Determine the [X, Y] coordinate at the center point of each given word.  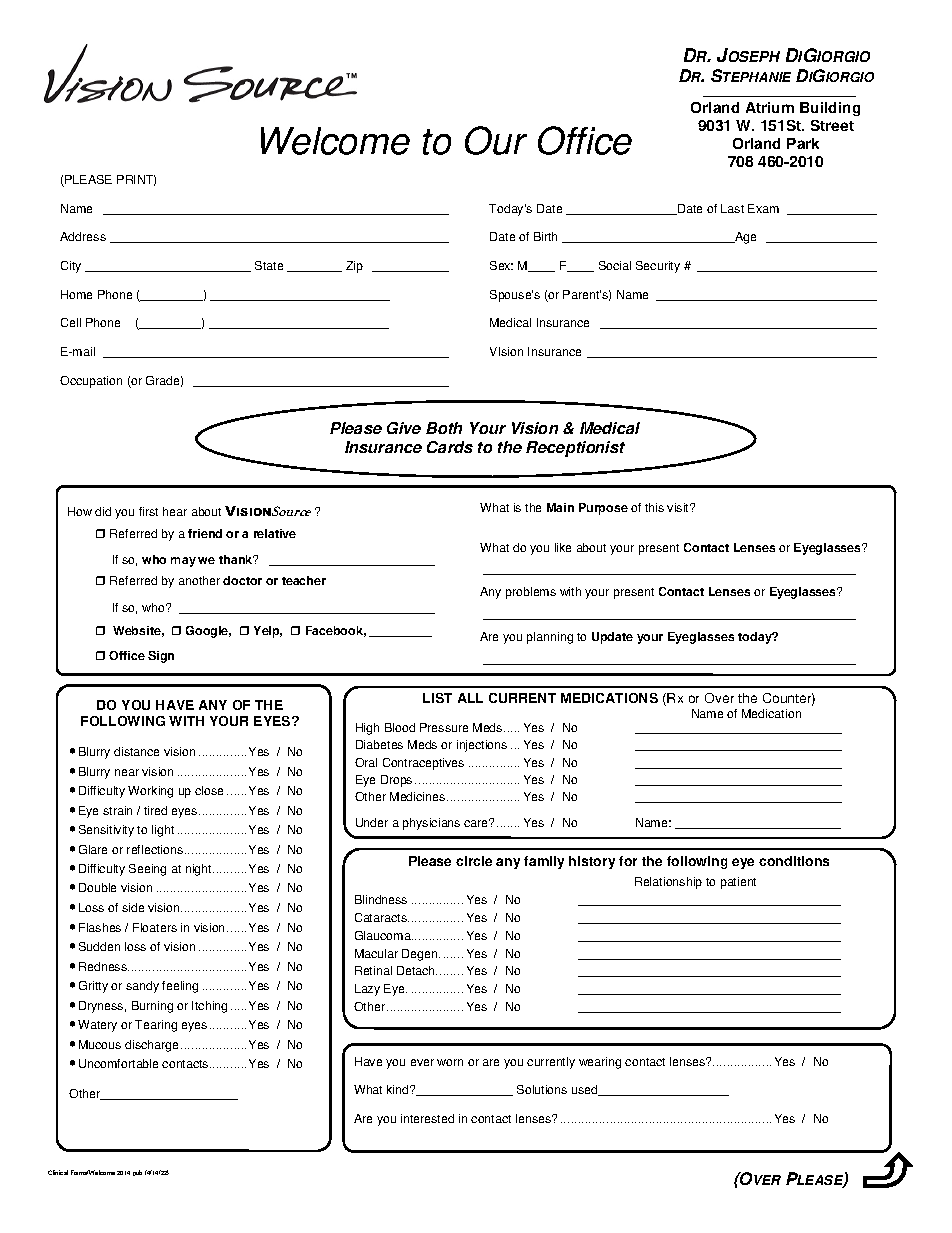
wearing [600, 1063]
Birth [545, 236]
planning [550, 638]
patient [738, 883]
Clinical [58, 1172]
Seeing [147, 870]
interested [427, 1118]
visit [679, 507]
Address [83, 236]
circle [474, 861]
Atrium [770, 107]
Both [444, 428]
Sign [161, 657]
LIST [437, 698]
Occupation [91, 382]
